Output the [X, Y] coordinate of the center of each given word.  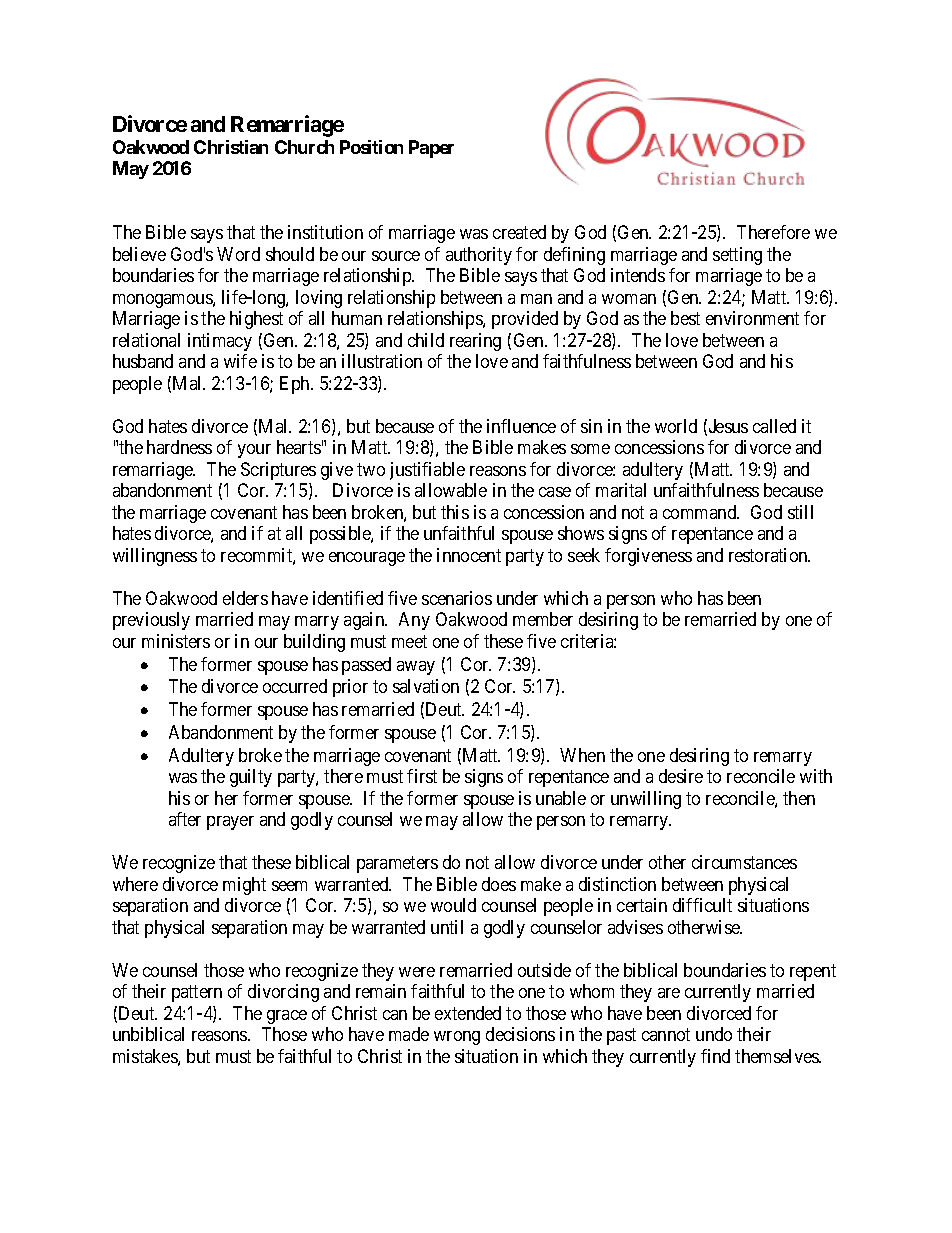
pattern [197, 993]
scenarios [457, 598]
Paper [431, 149]
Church [304, 147]
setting [737, 256]
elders [245, 598]
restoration [769, 555]
